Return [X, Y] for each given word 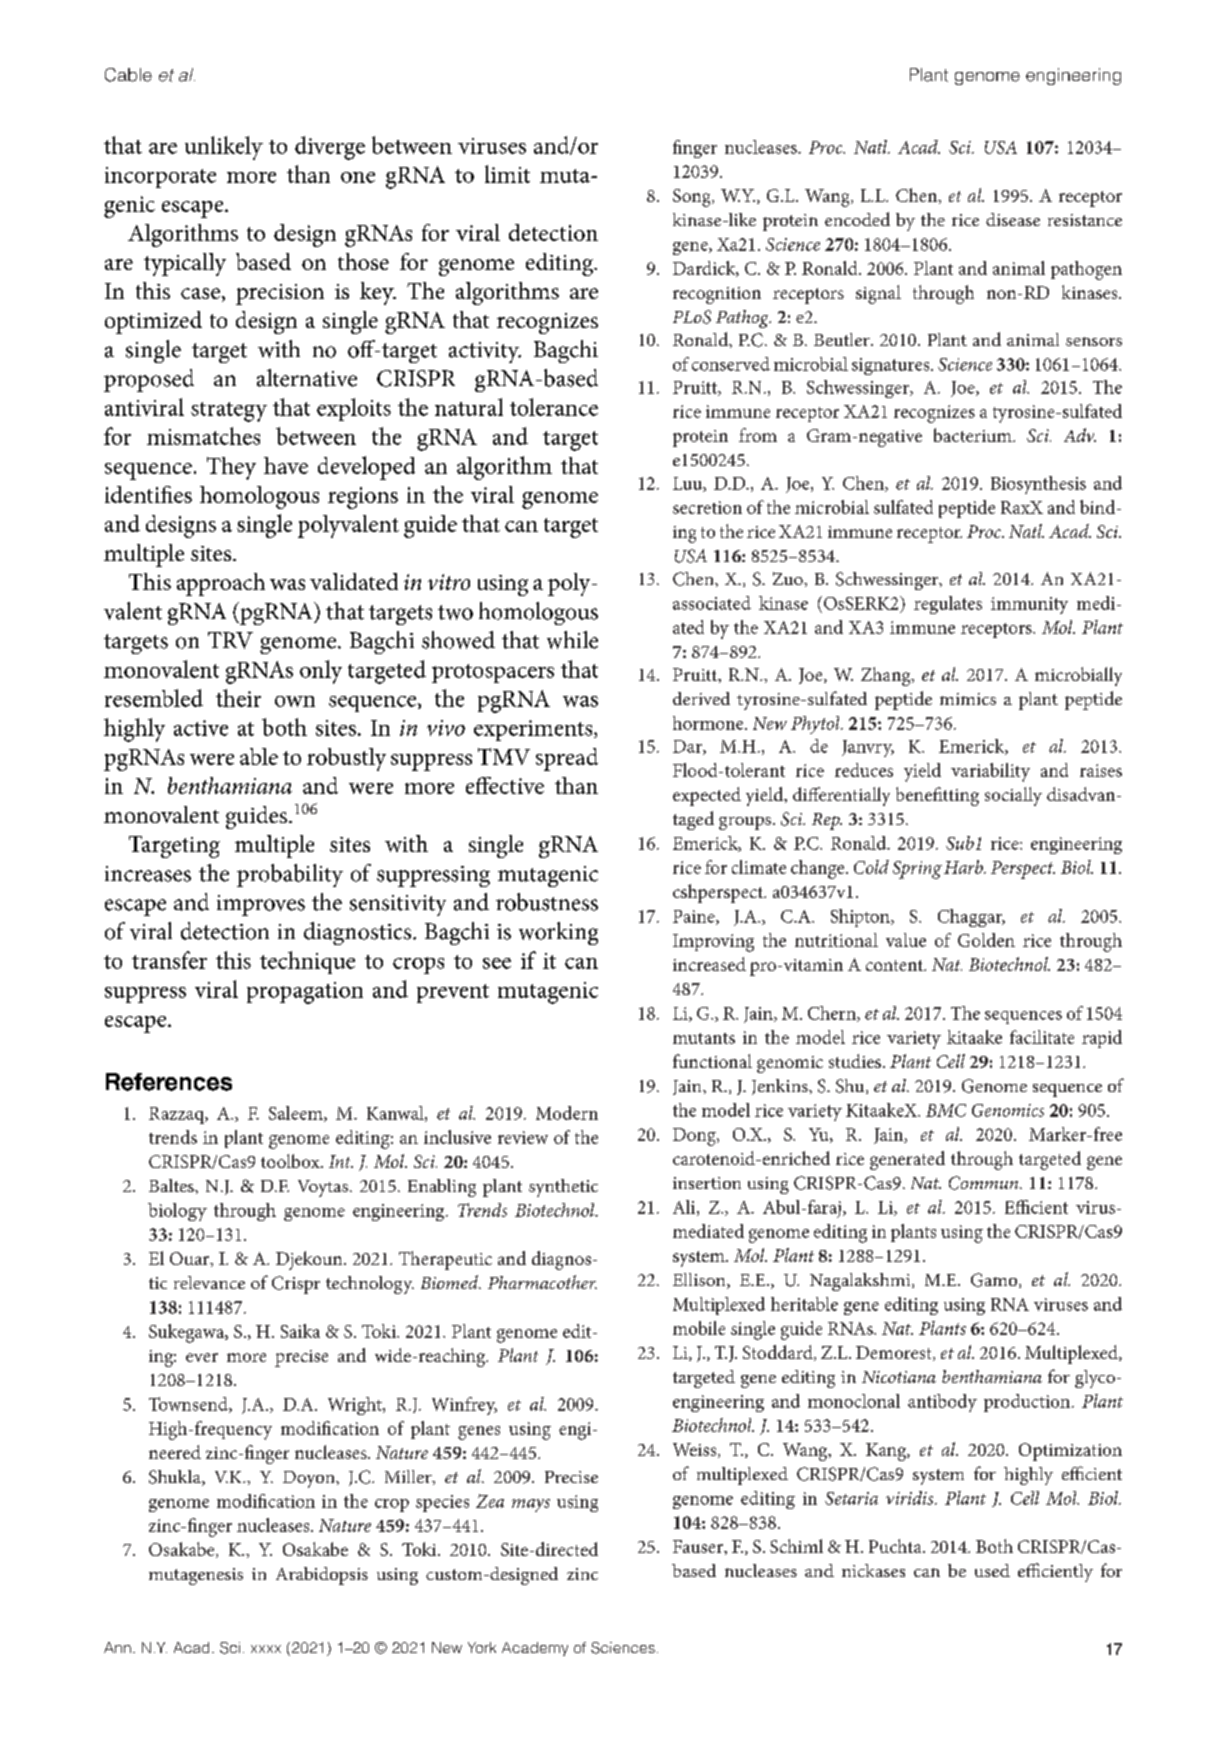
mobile [699, 1328]
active [201, 728]
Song [693, 198]
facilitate [1042, 1037]
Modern [567, 1113]
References [169, 1082]
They [231, 468]
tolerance [554, 407]
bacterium [974, 435]
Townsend [189, 1405]
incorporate [160, 177]
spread [567, 759]
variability [990, 772]
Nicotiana [899, 1377]
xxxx [266, 1649]
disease [1013, 219]
